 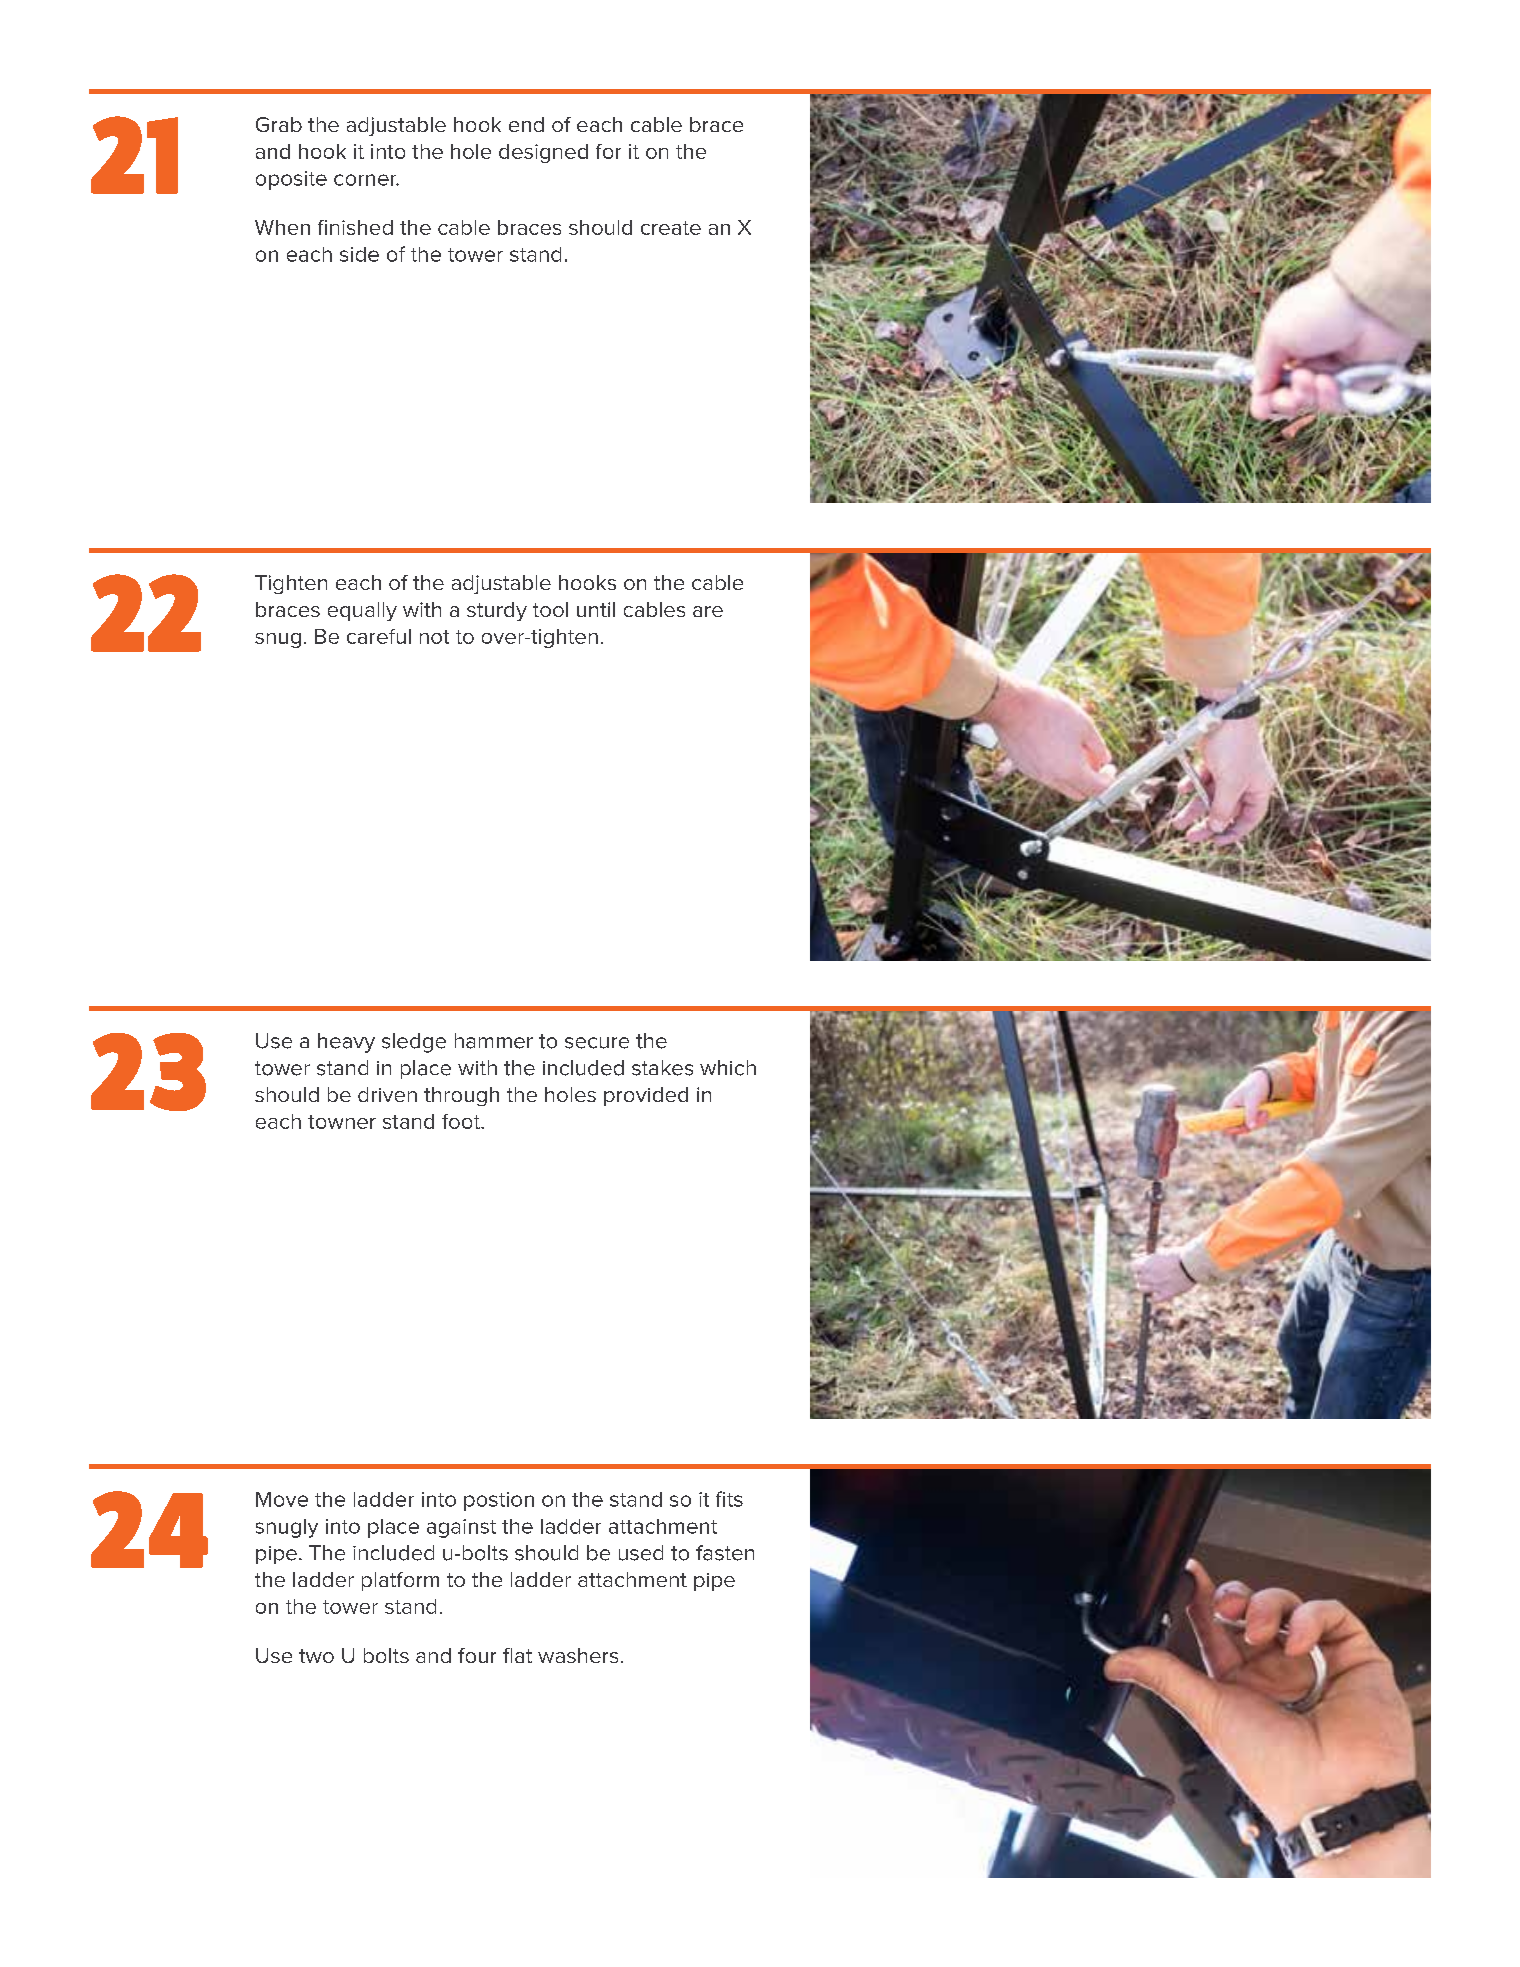 What do you see at coordinates (596, 609) in the screenshot?
I see `until` at bounding box center [596, 609].
